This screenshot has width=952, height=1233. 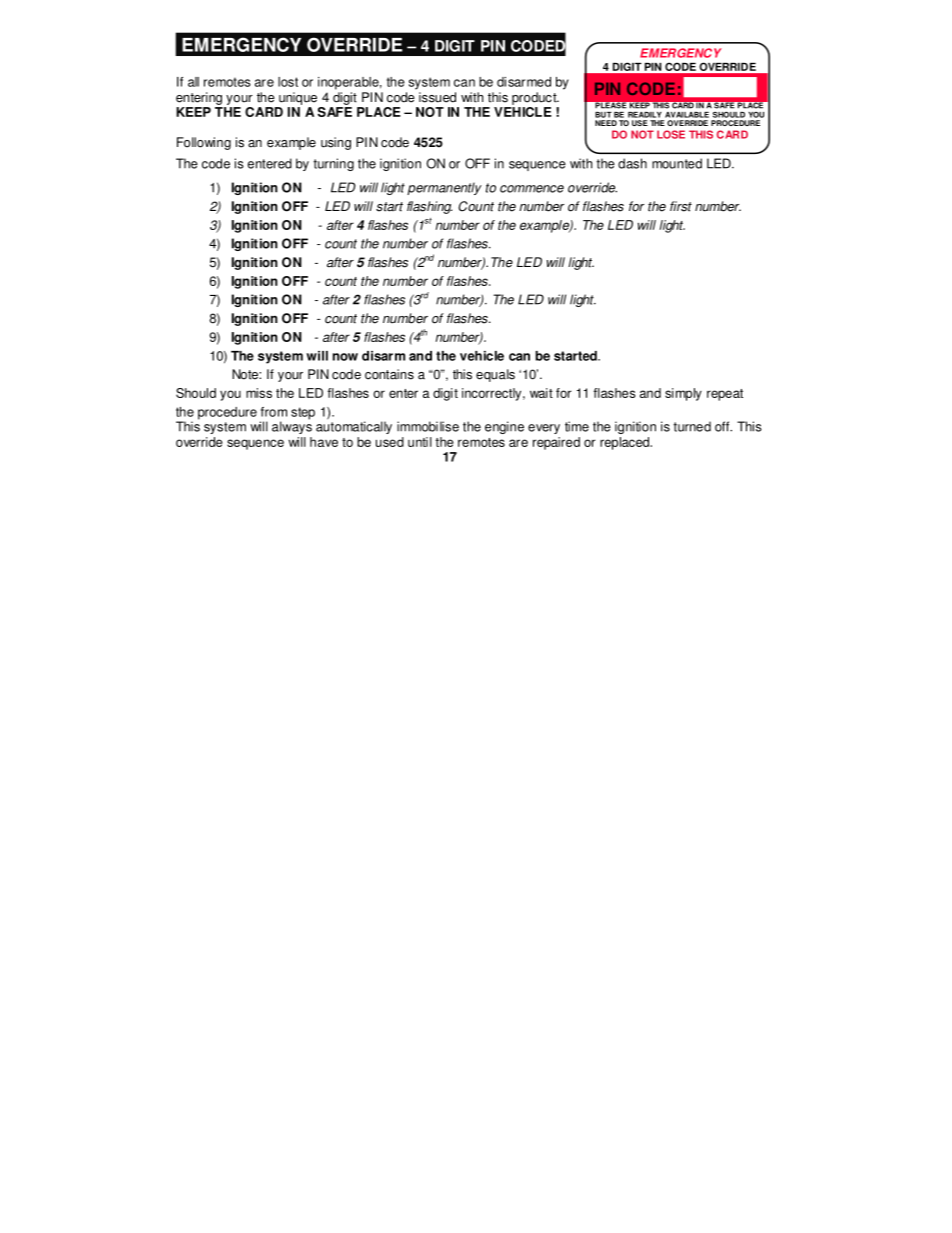 I want to click on mounted, so click(x=677, y=163).
